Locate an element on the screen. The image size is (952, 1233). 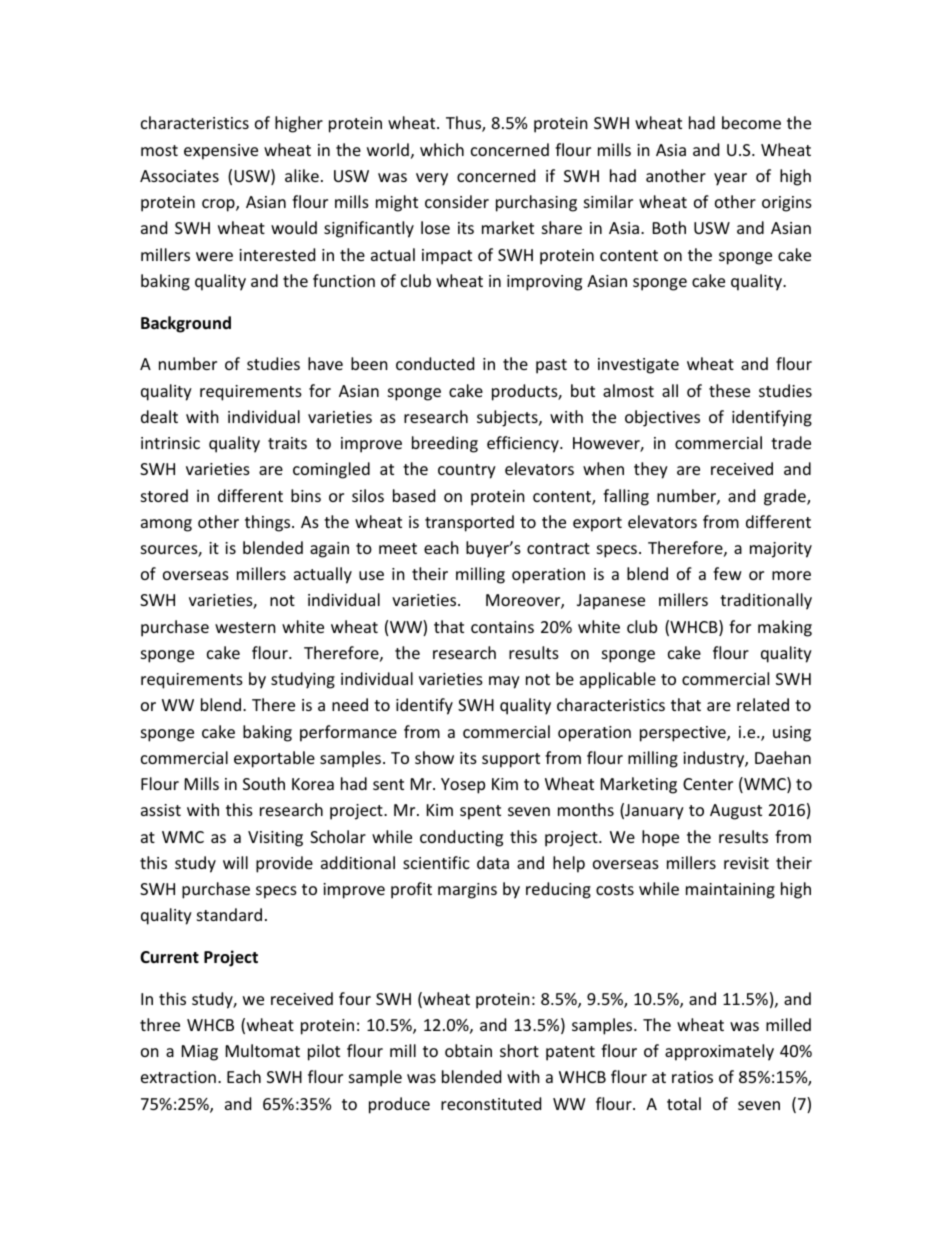
will is located at coordinates (235, 862).
